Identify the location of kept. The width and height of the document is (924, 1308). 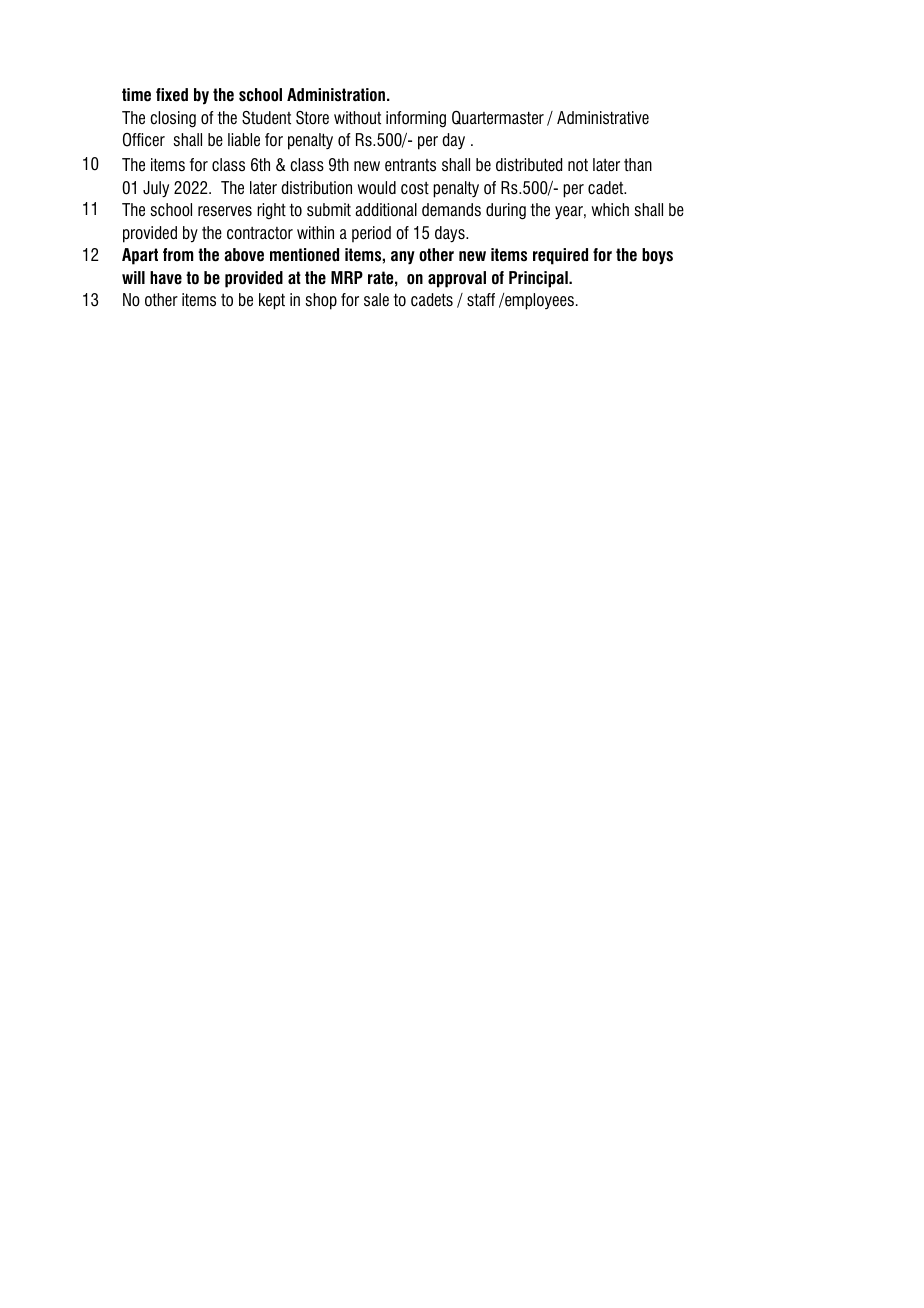
(272, 301).
